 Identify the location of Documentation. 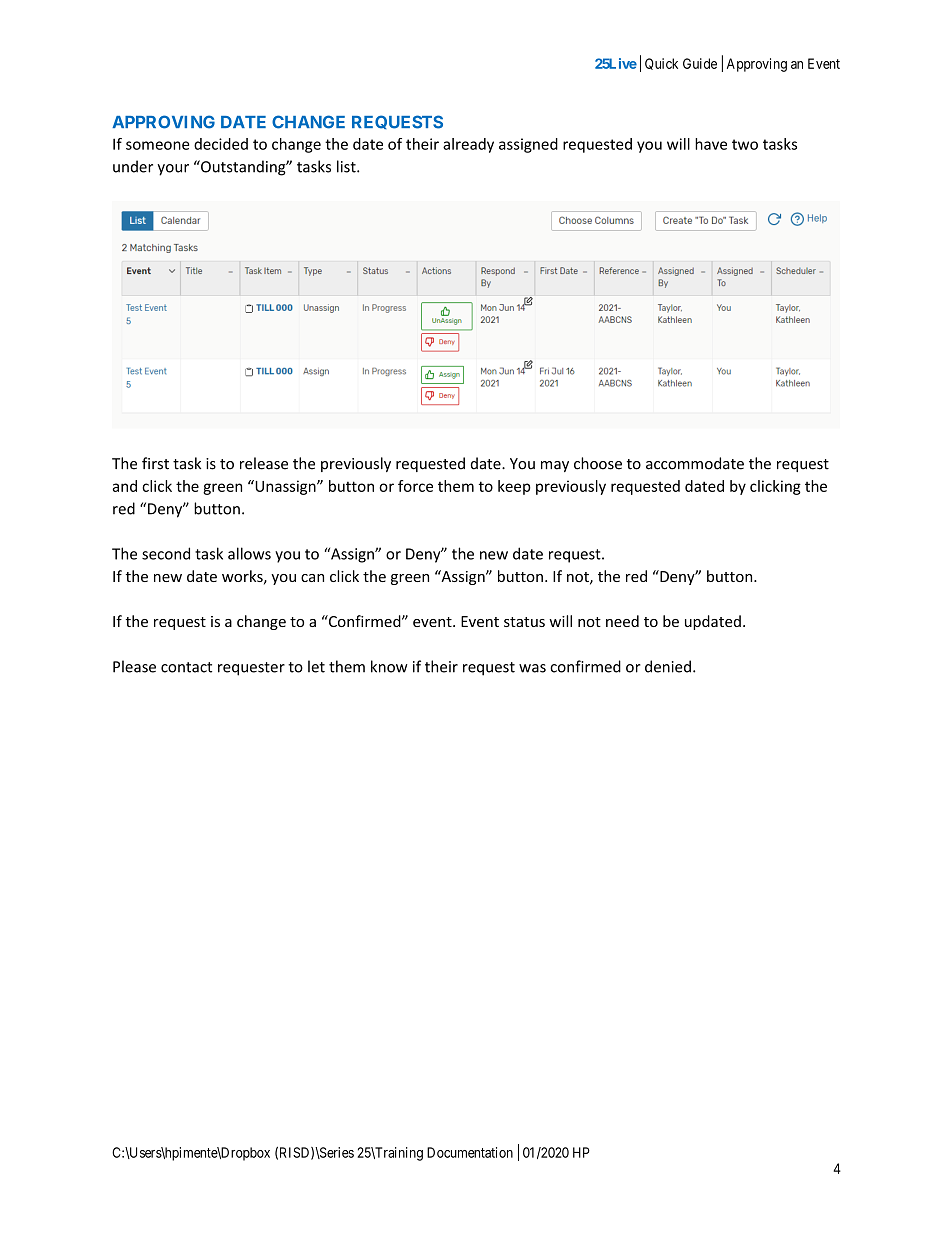
(470, 1152).
